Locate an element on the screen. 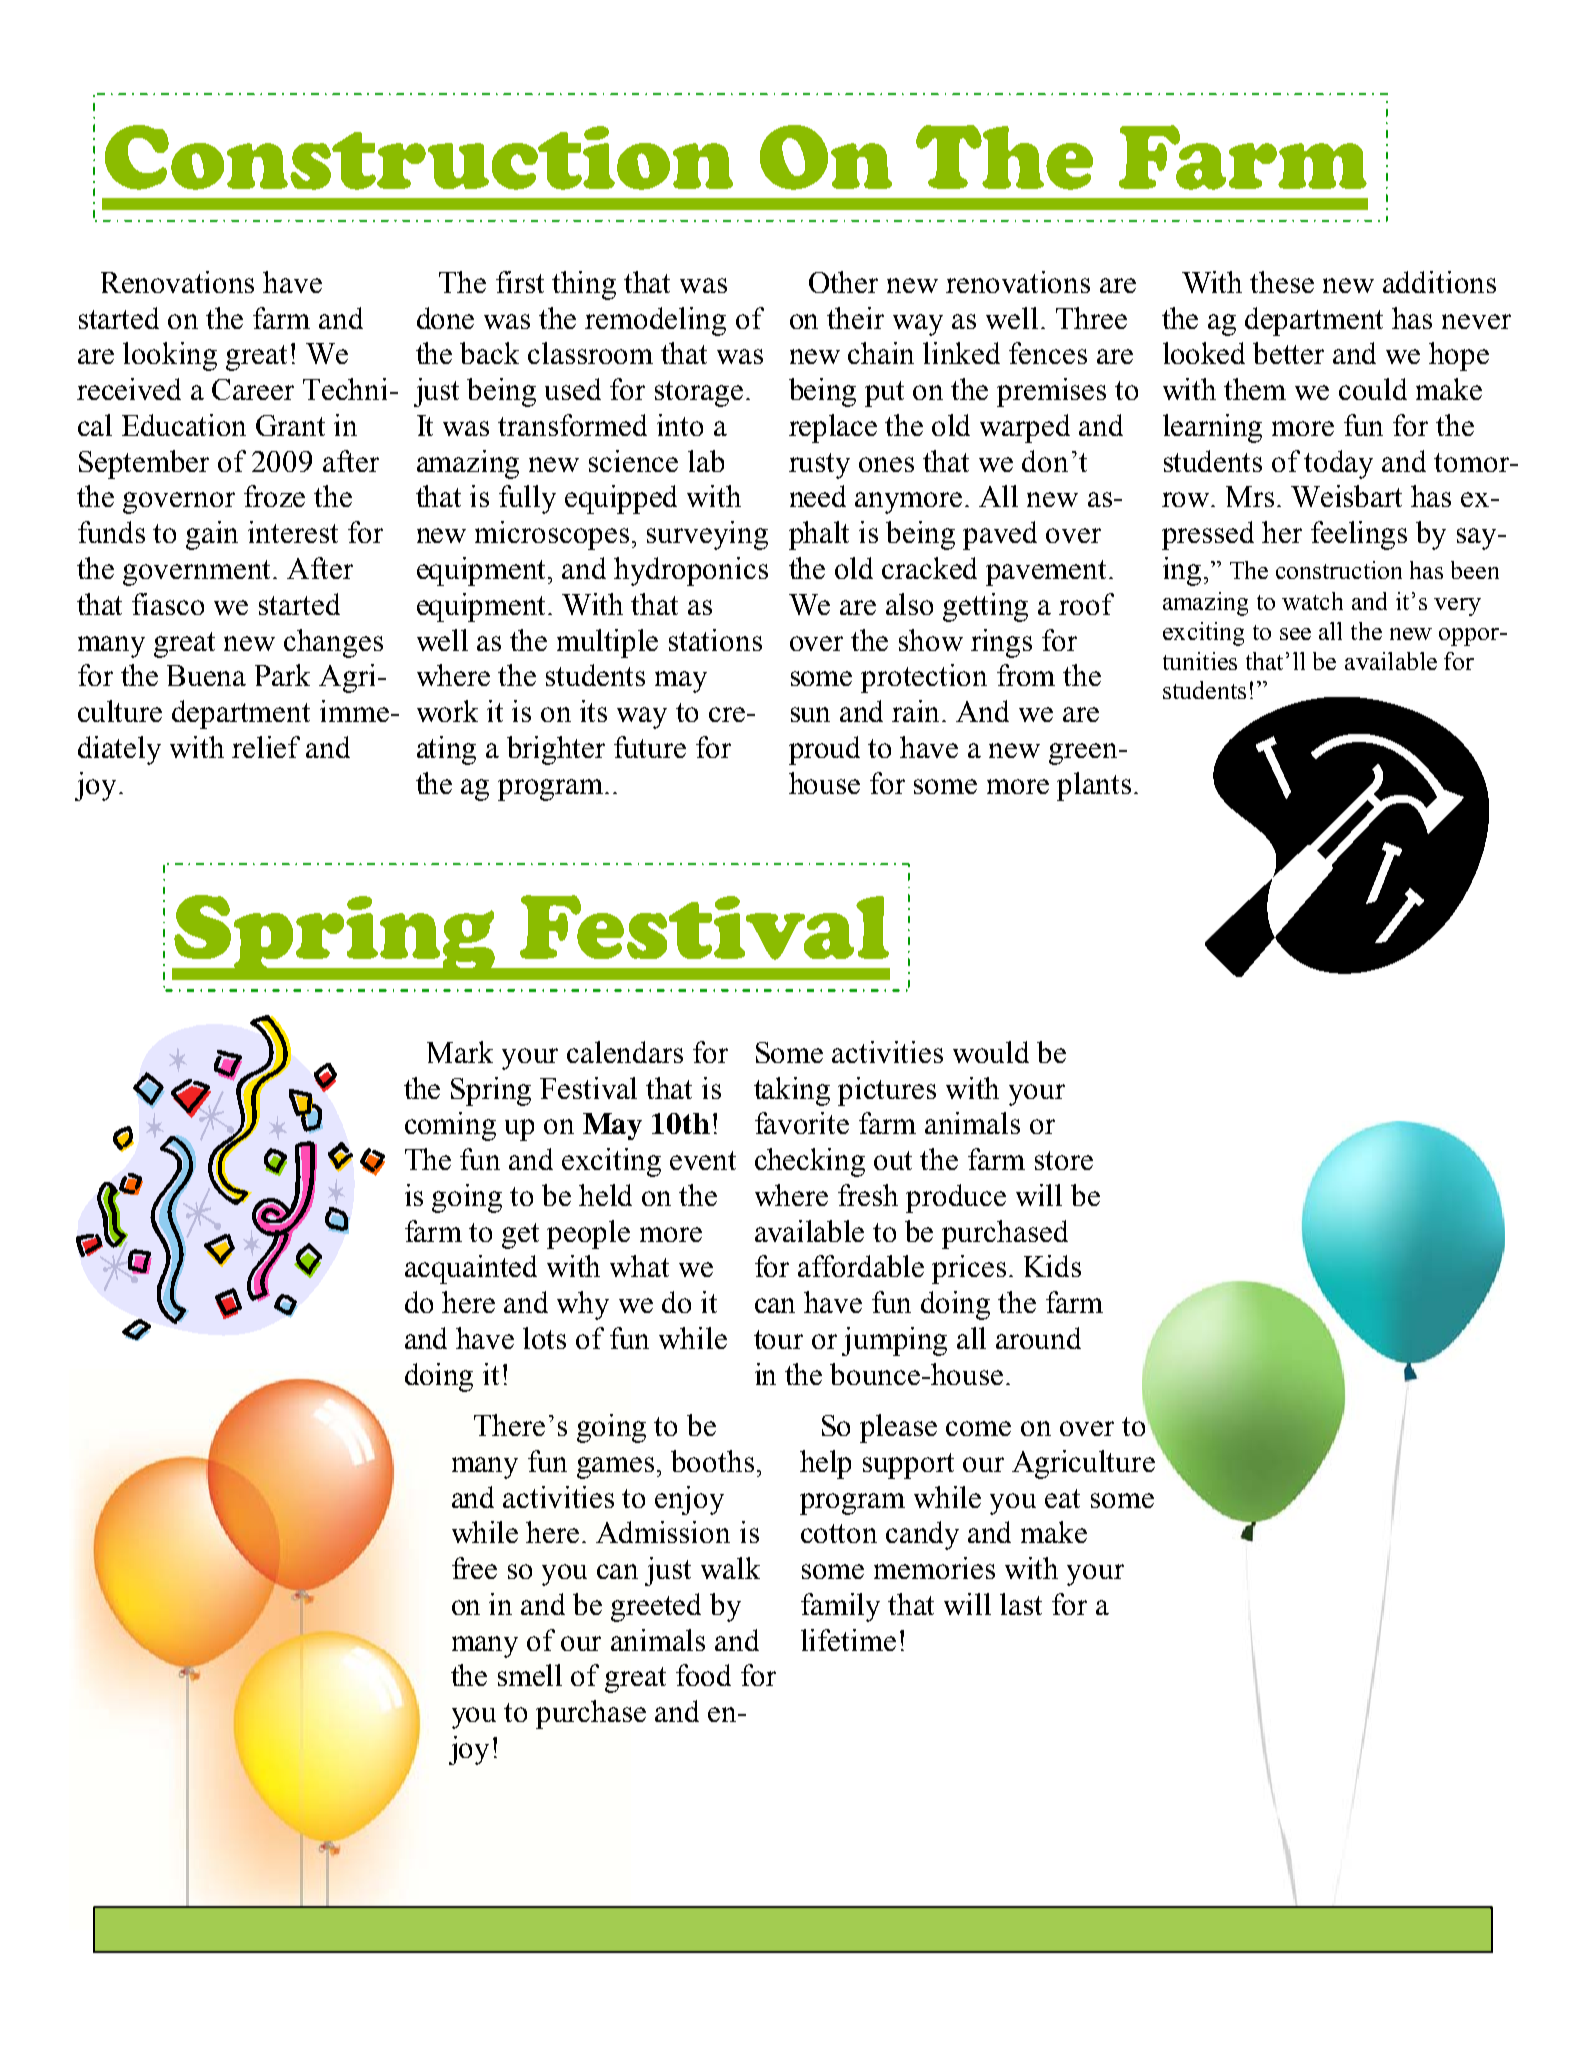 This screenshot has height=2053, width=1586. free is located at coordinates (474, 1568).
